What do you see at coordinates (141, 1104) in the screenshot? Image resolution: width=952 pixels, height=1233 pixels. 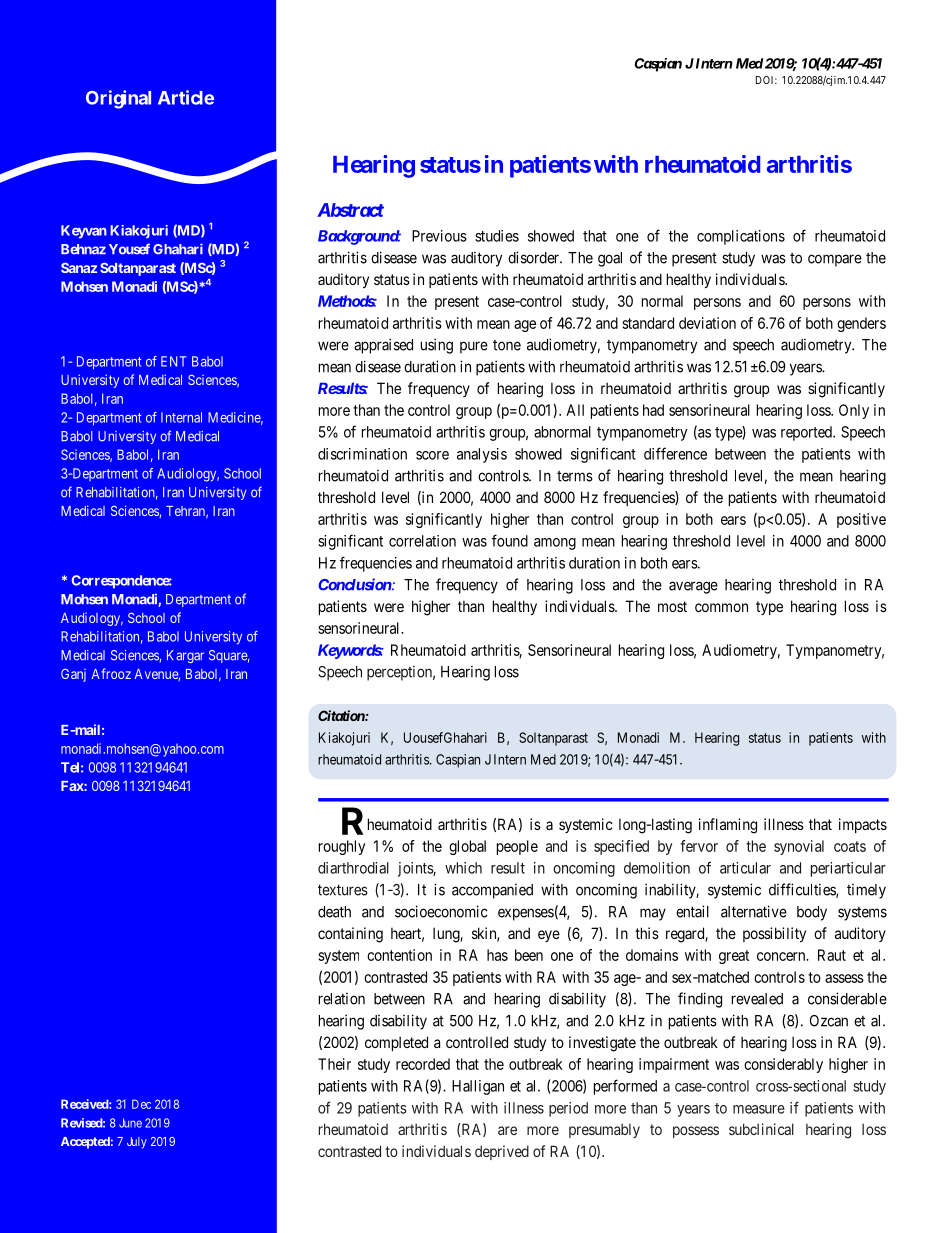 I see `Dec` at bounding box center [141, 1104].
